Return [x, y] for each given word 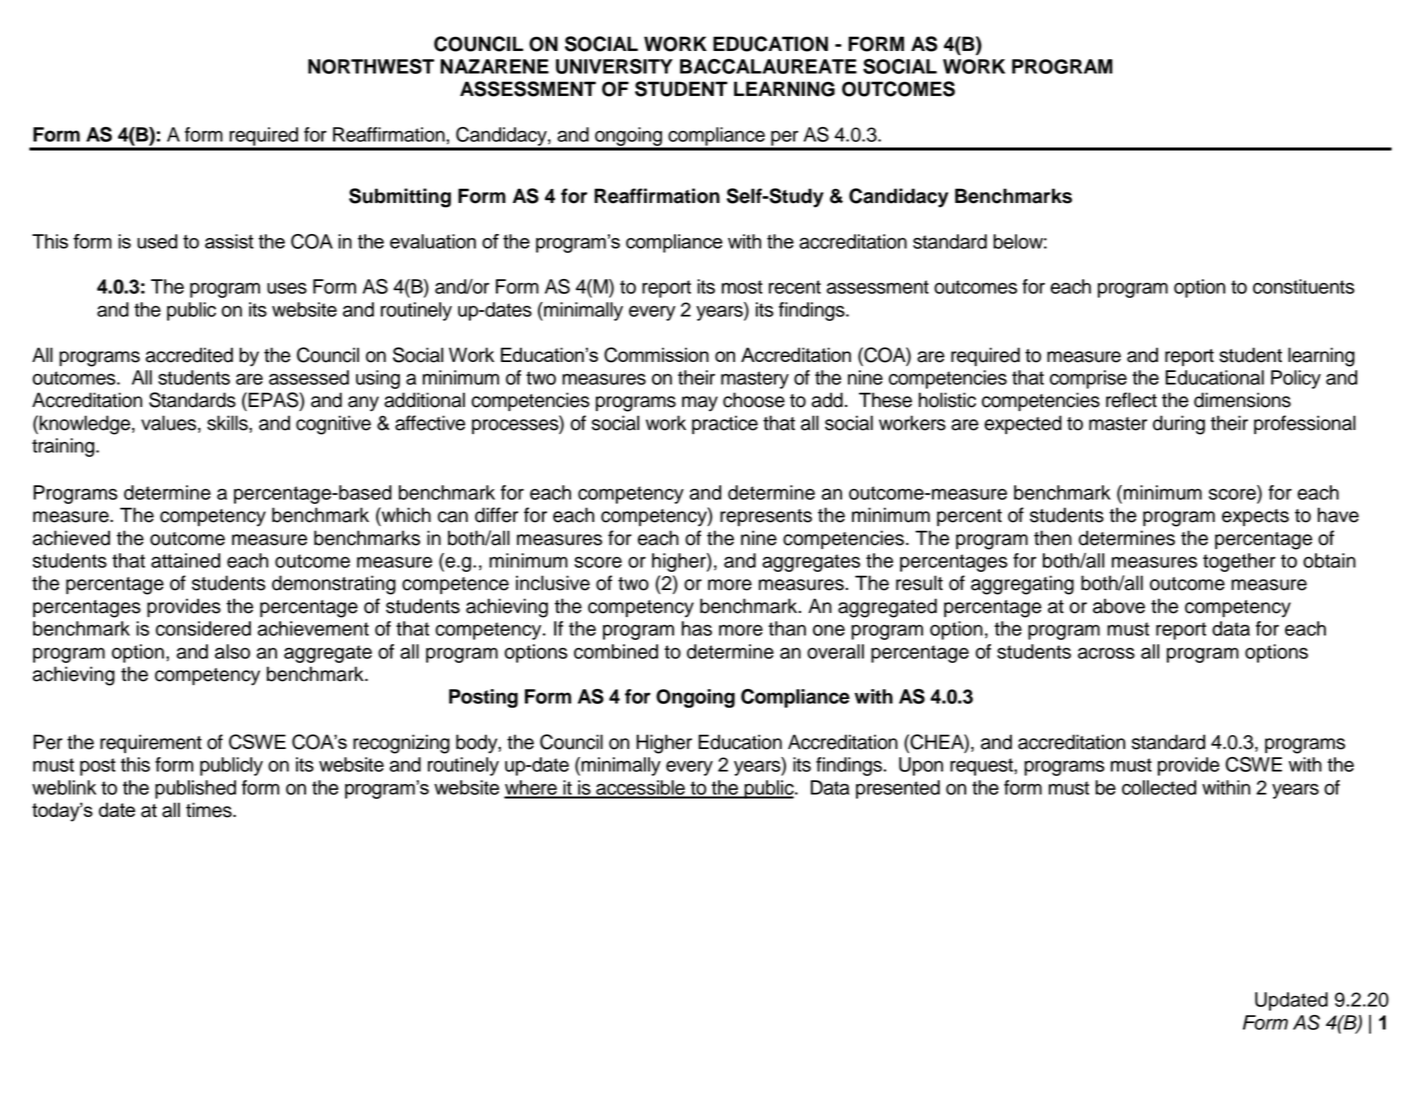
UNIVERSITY [614, 66]
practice [725, 424]
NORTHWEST [371, 66]
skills [228, 423]
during [1179, 425]
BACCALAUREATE [768, 66]
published [195, 789]
